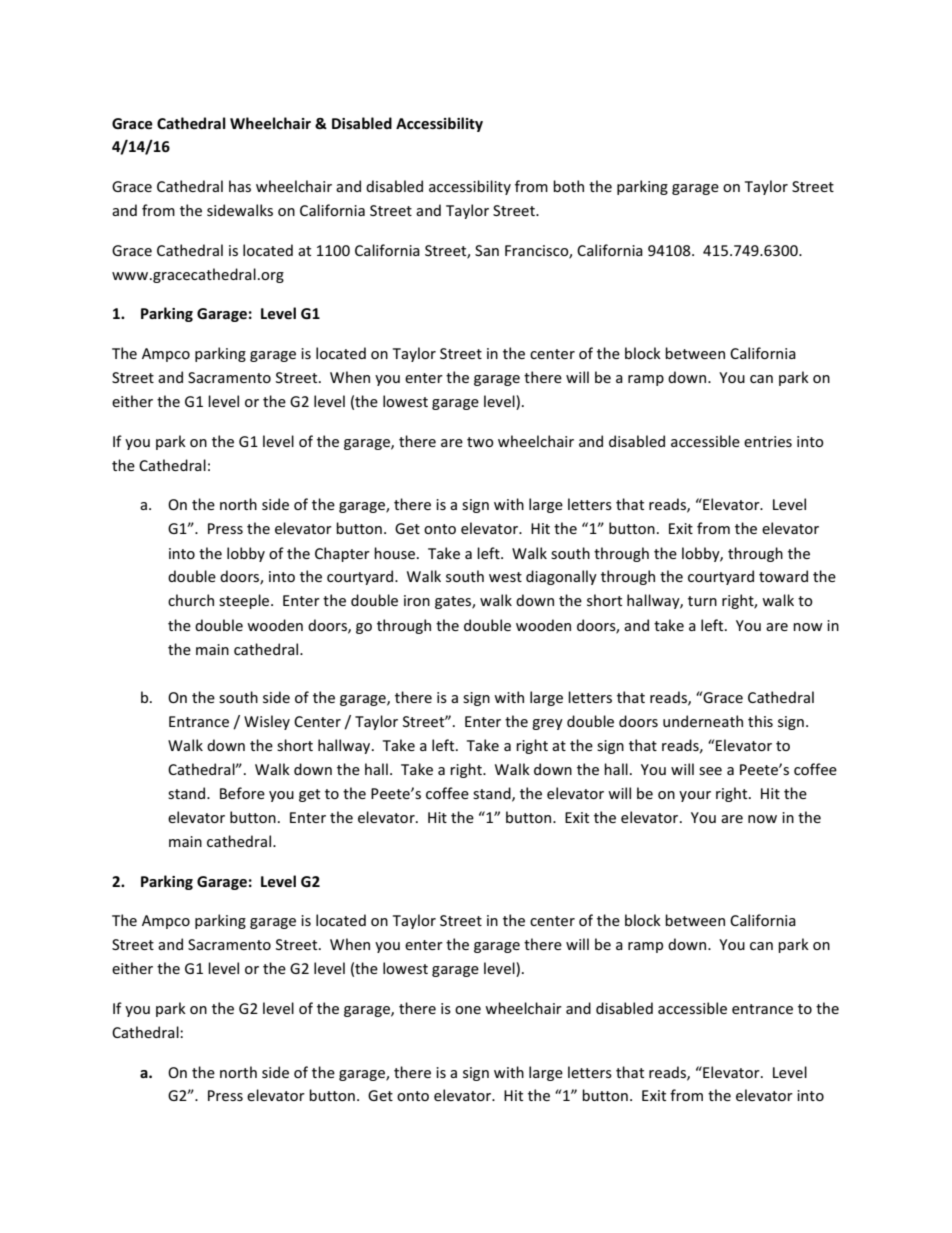  Describe the element at coordinates (468, 1010) in the document. I see `one` at that location.
